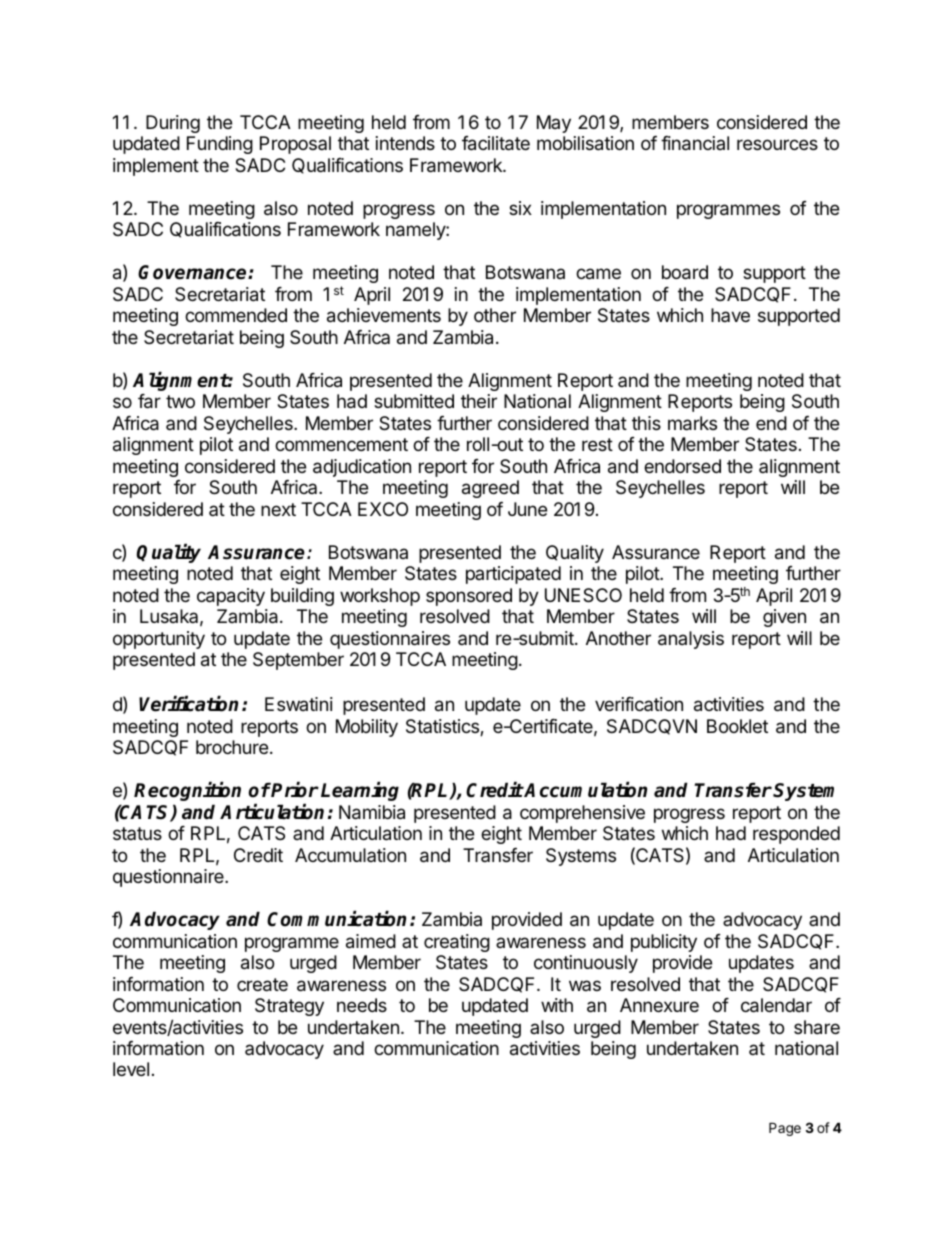 The width and height of the page is (952, 1233). Describe the element at coordinates (490, 489) in the page. I see `agreed` at that location.
